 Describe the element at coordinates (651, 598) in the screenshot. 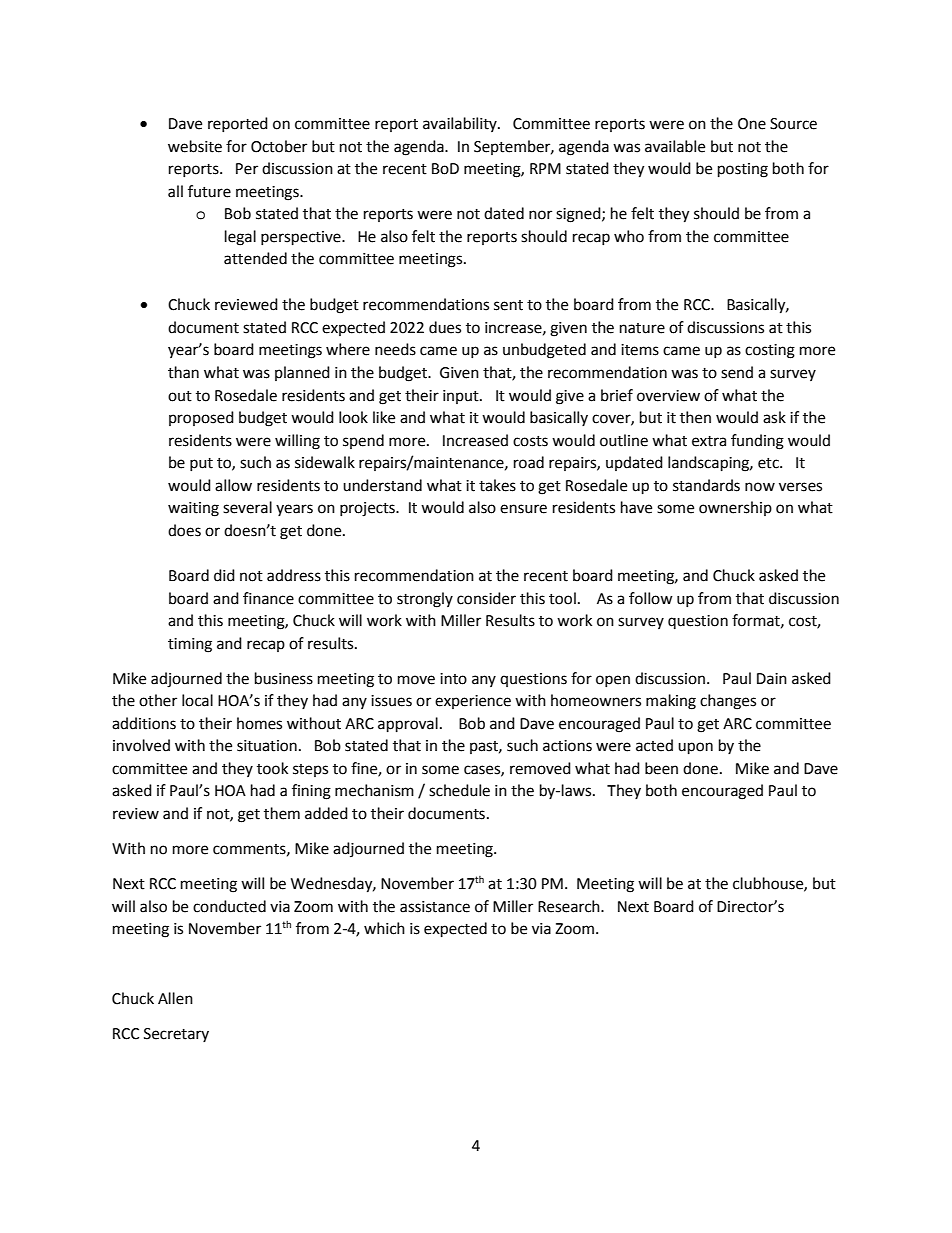

I see `follow` at that location.
